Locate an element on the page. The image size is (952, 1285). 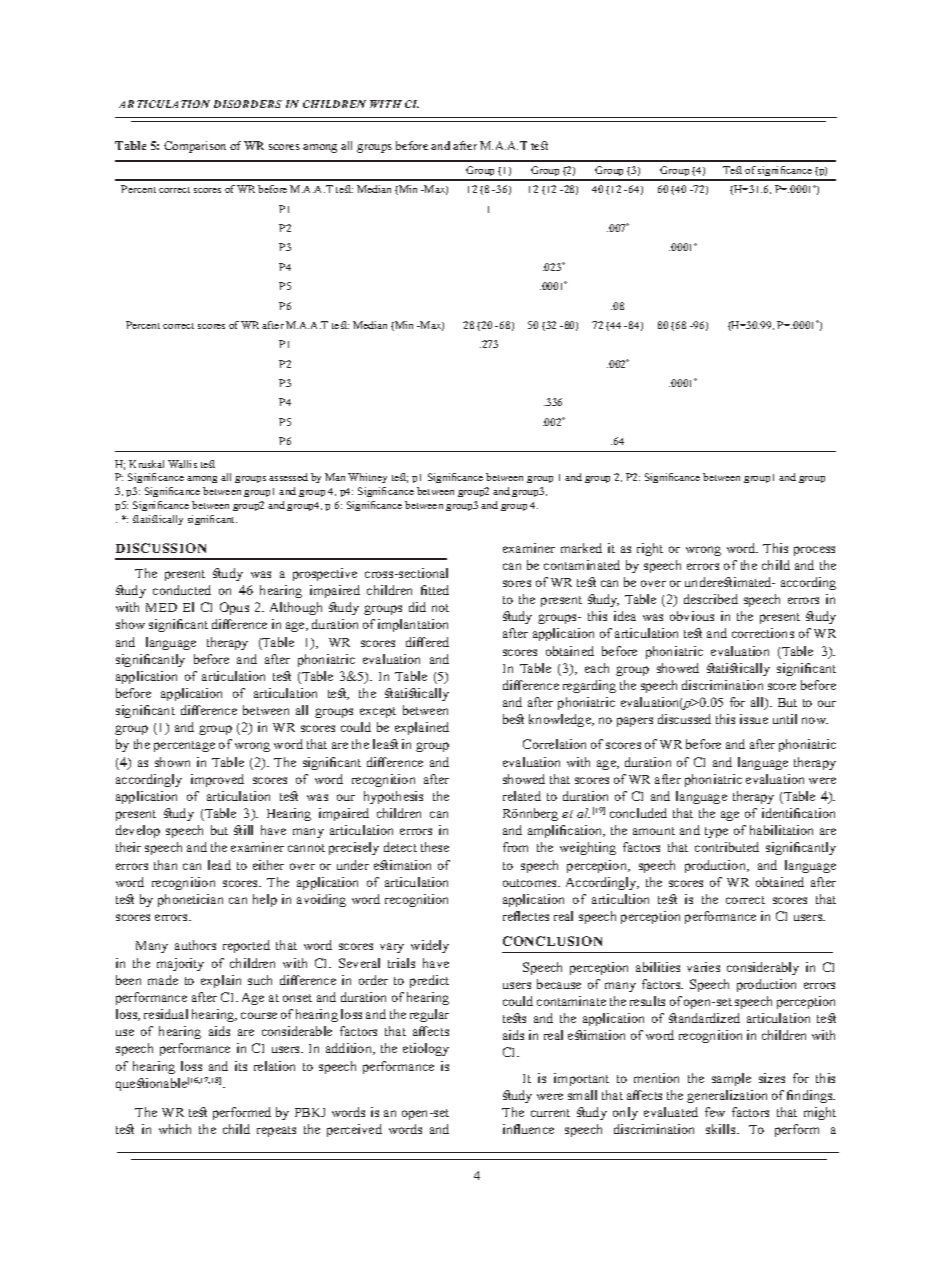
influence is located at coordinates (528, 1129).
